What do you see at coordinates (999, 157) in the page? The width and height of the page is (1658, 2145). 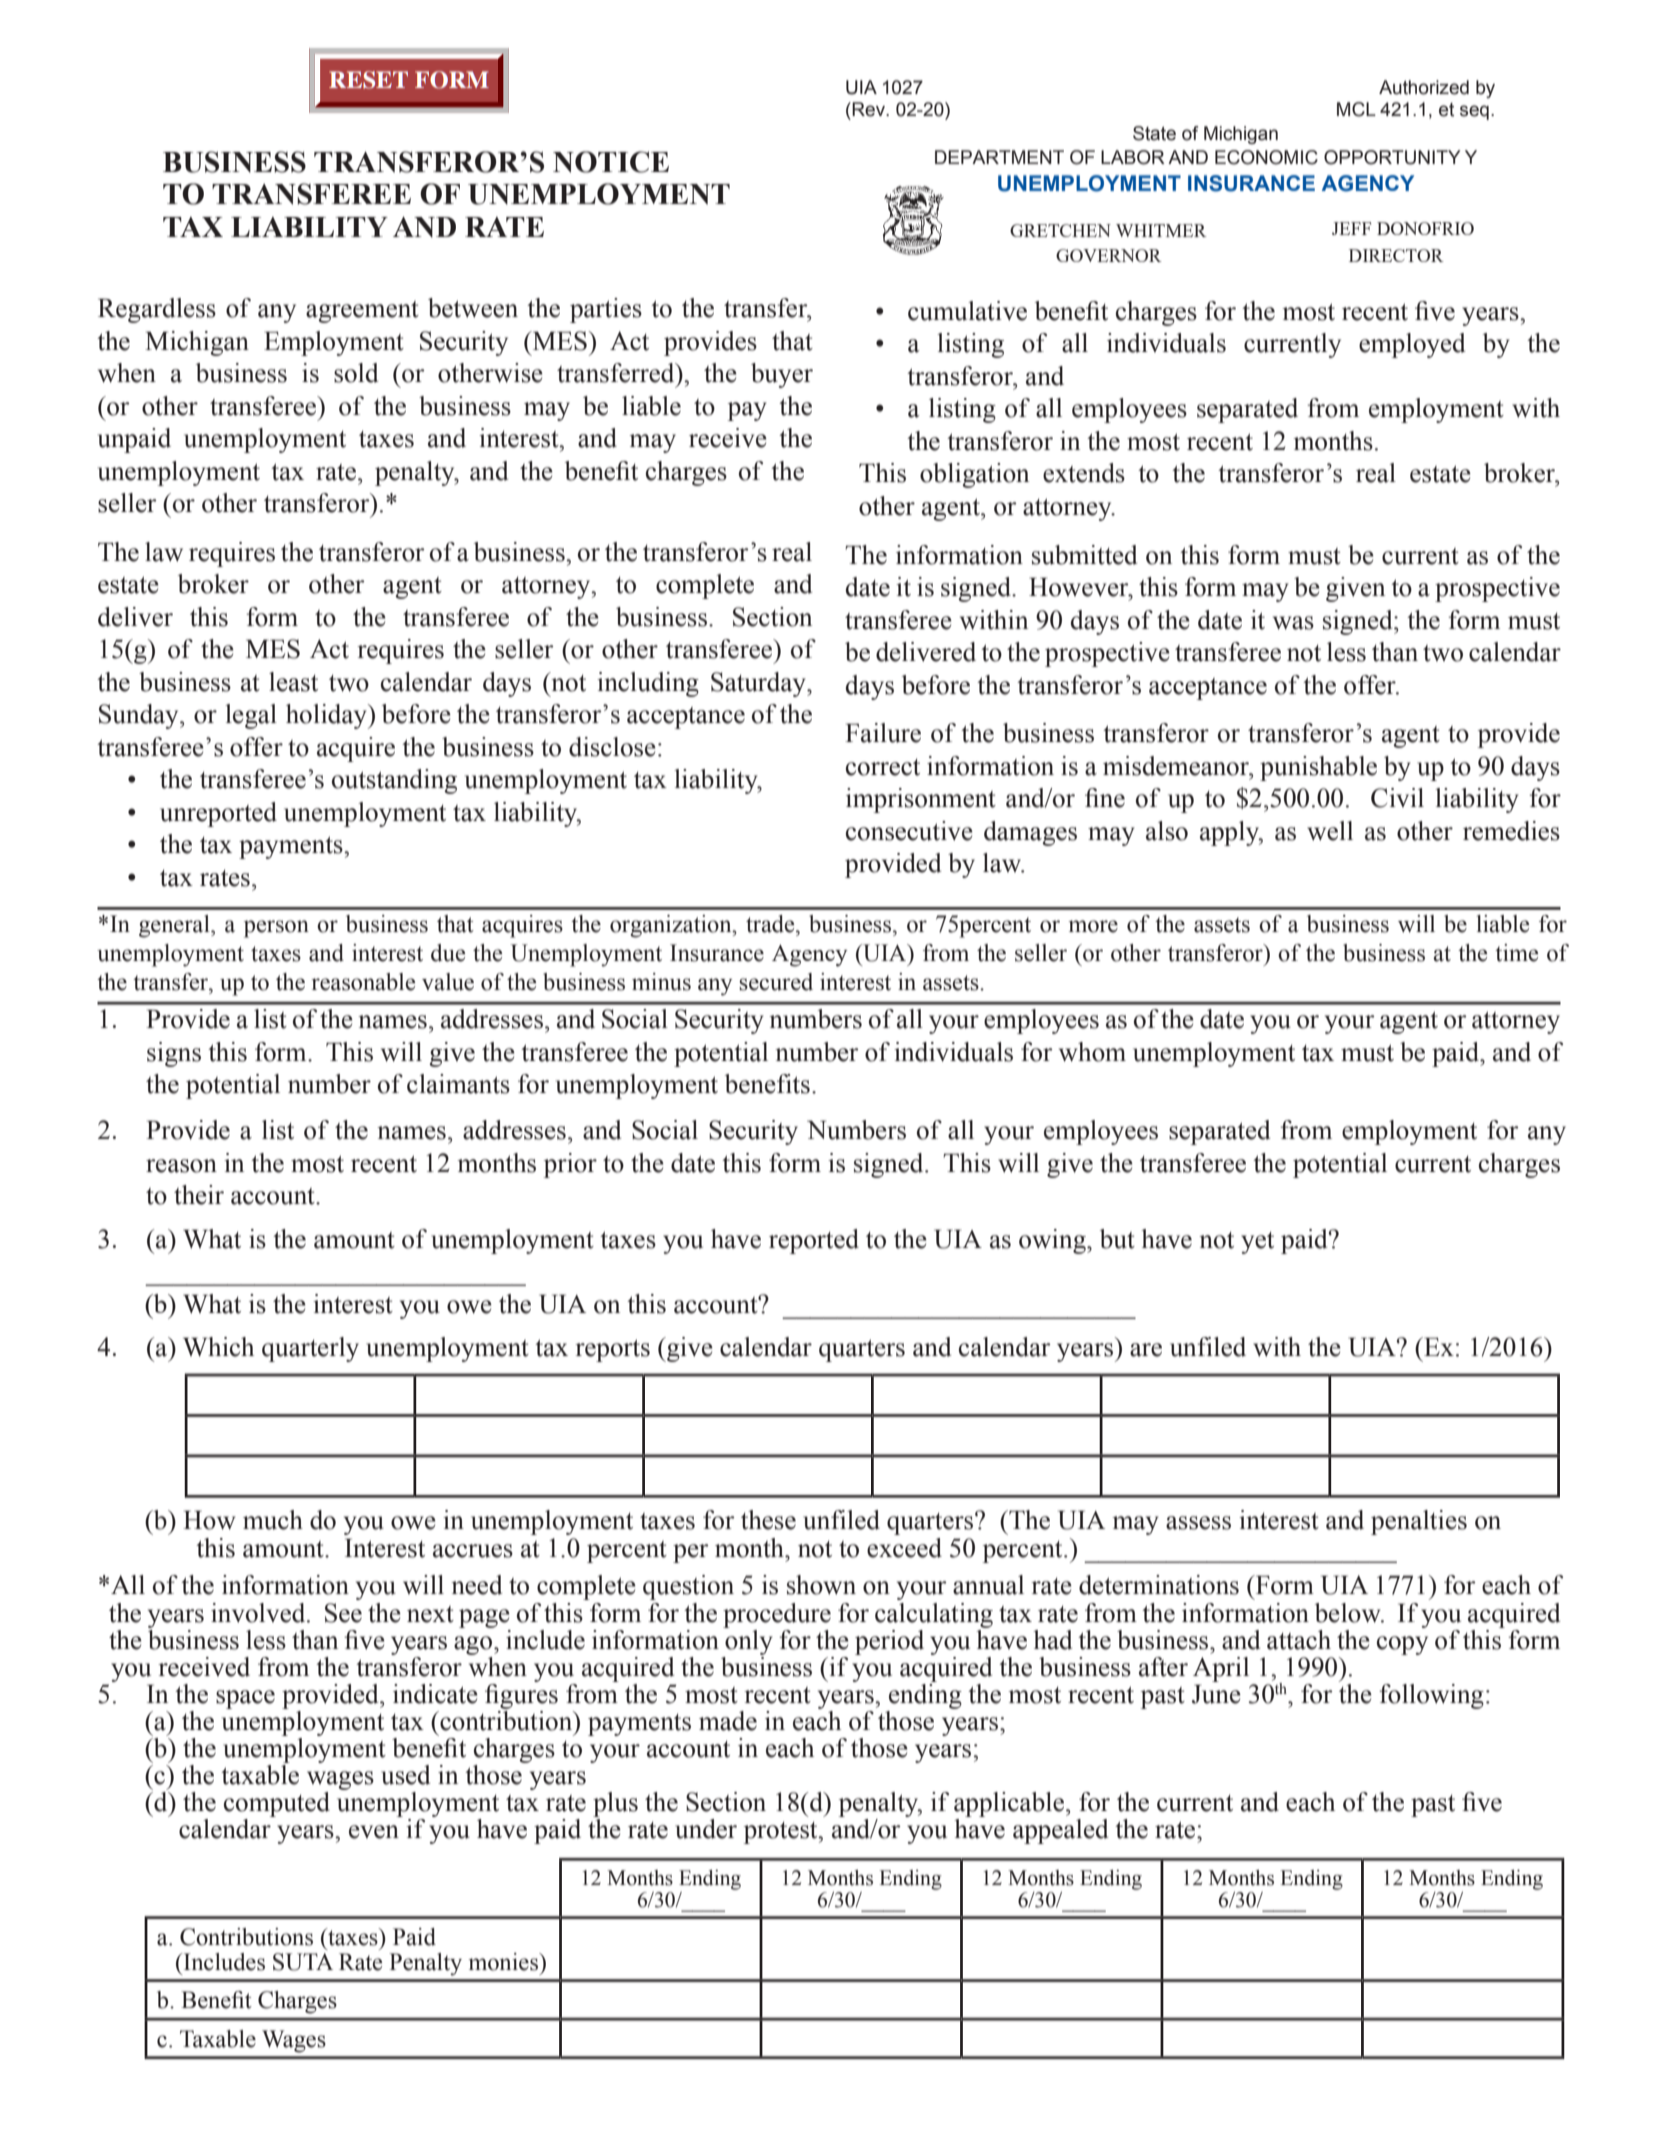 I see `DEPARTMENT` at bounding box center [999, 157].
